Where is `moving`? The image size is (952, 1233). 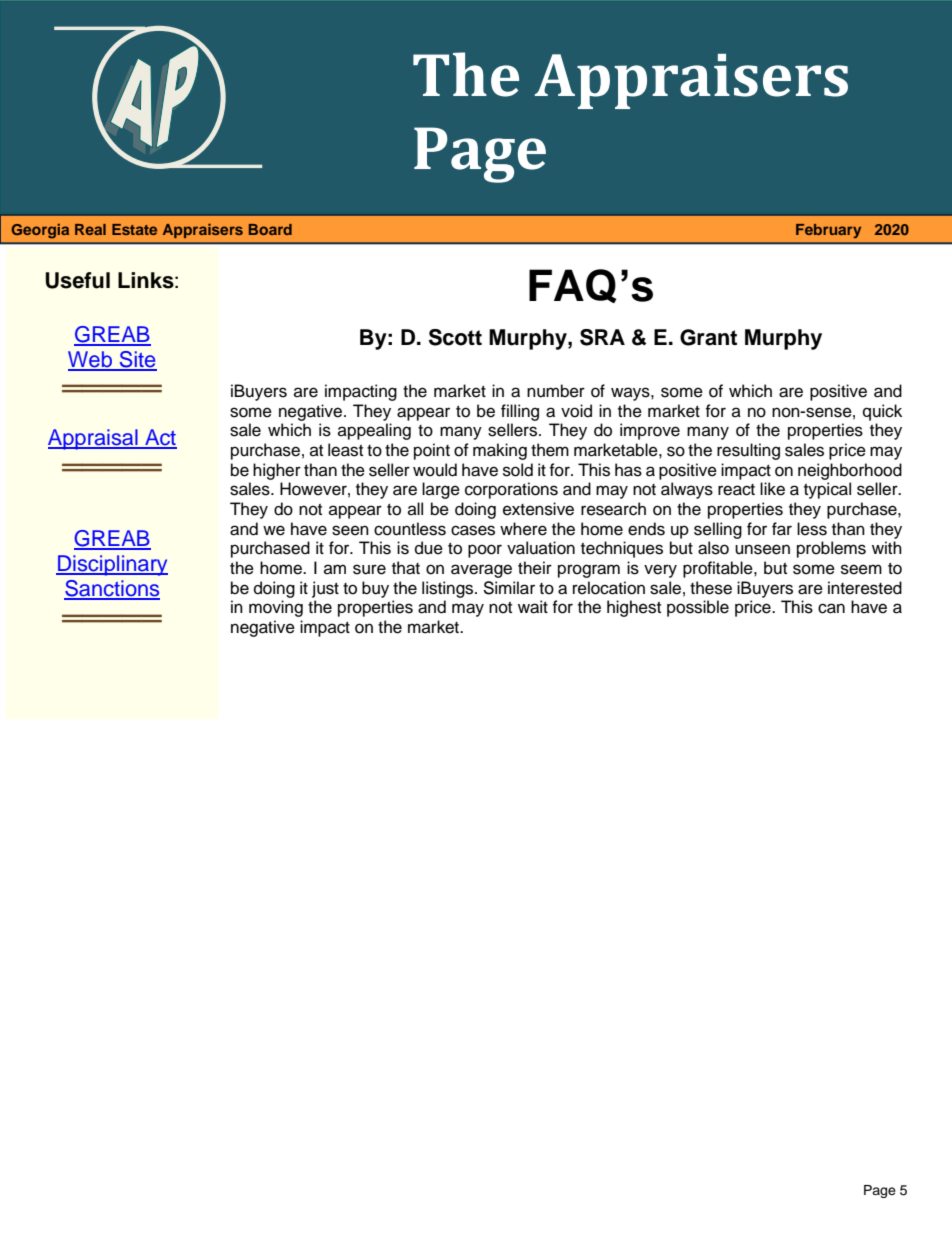
moving is located at coordinates (276, 608).
